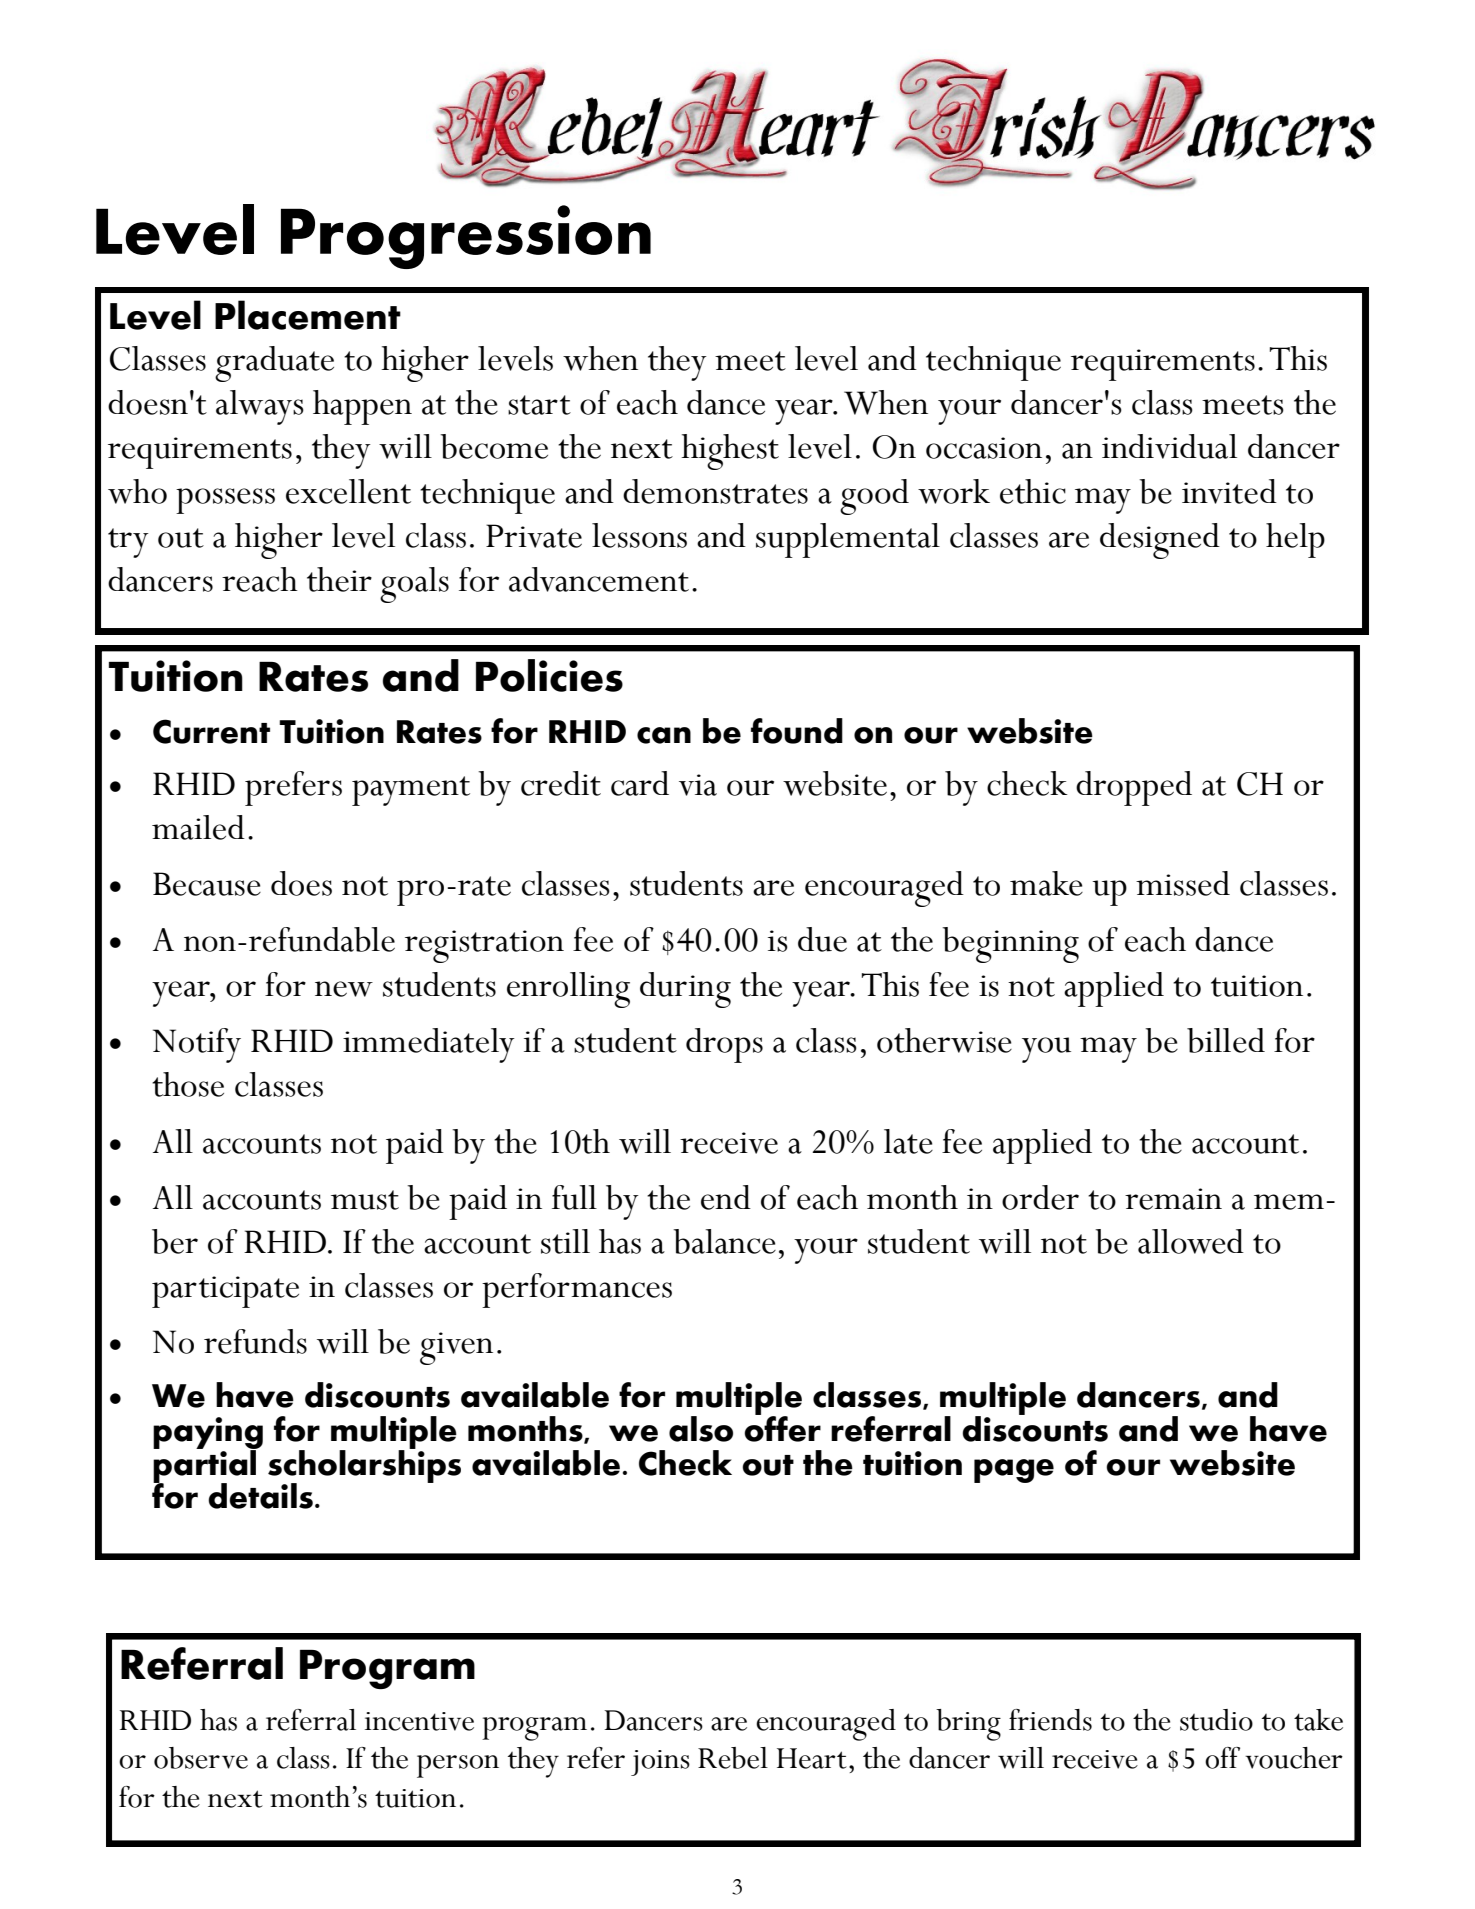 The height and width of the screenshot is (1909, 1475). I want to click on their, so click(339, 579).
